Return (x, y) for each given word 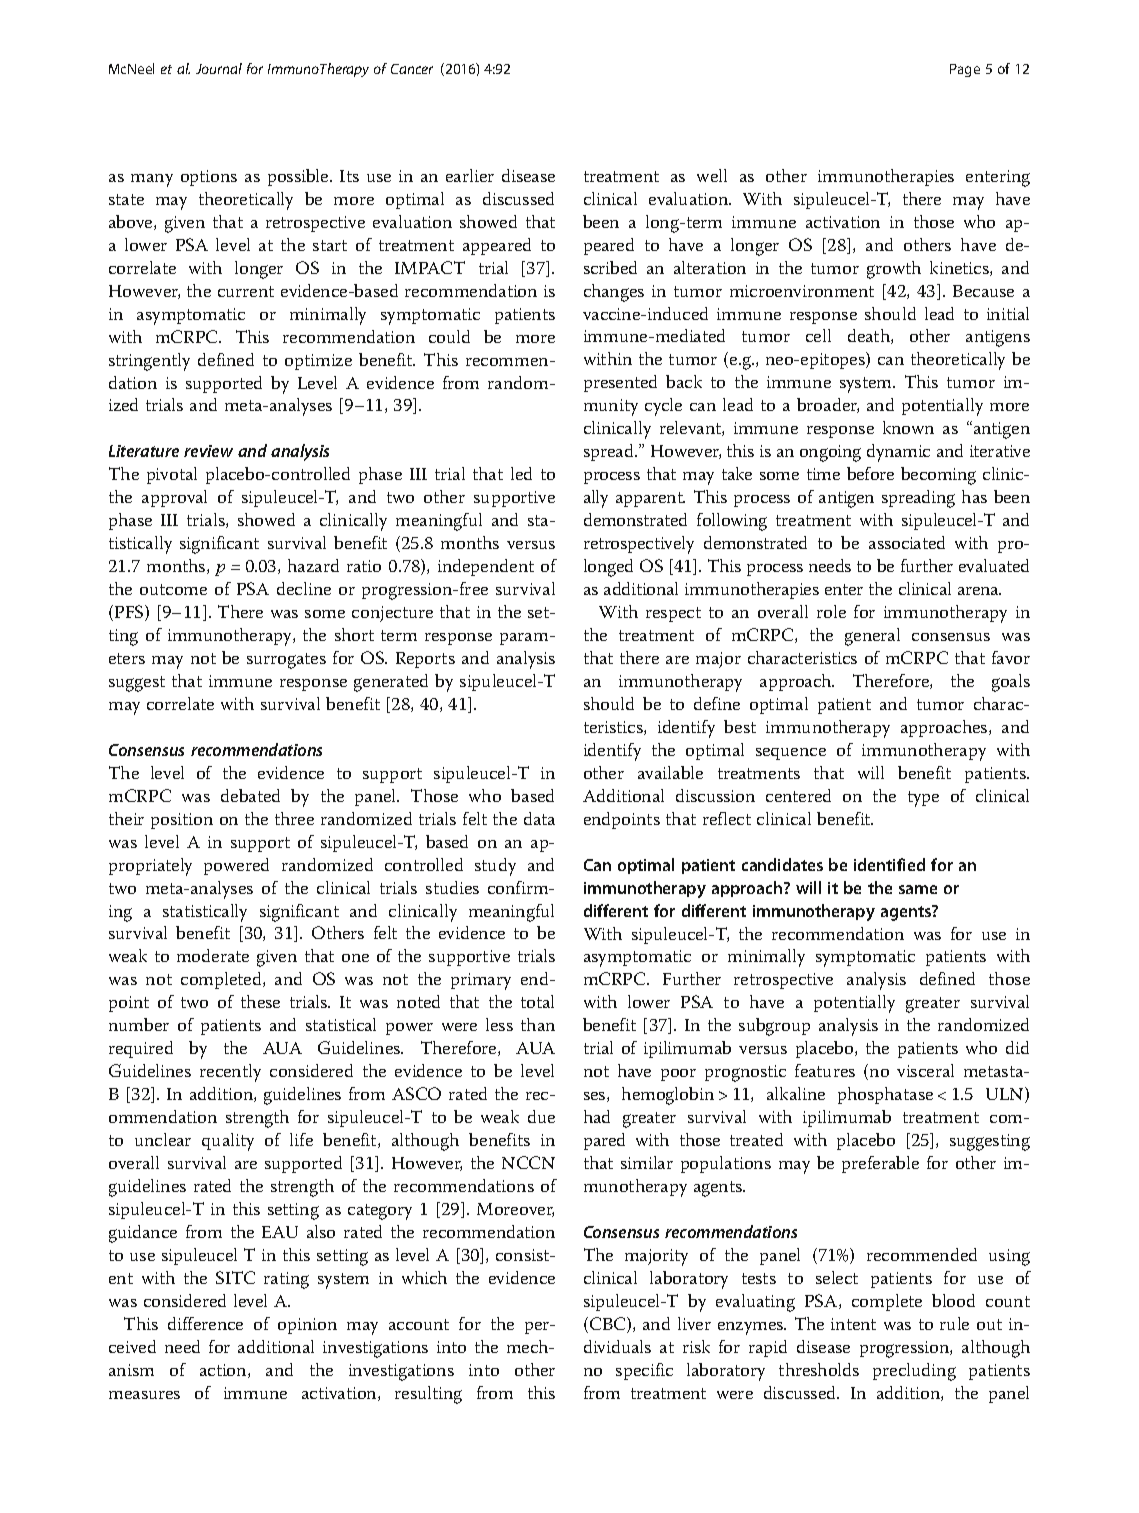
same (918, 889)
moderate (213, 955)
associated (907, 542)
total (537, 1001)
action (224, 1371)
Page (965, 70)
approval (174, 498)
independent (486, 567)
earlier (470, 175)
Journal (219, 68)
